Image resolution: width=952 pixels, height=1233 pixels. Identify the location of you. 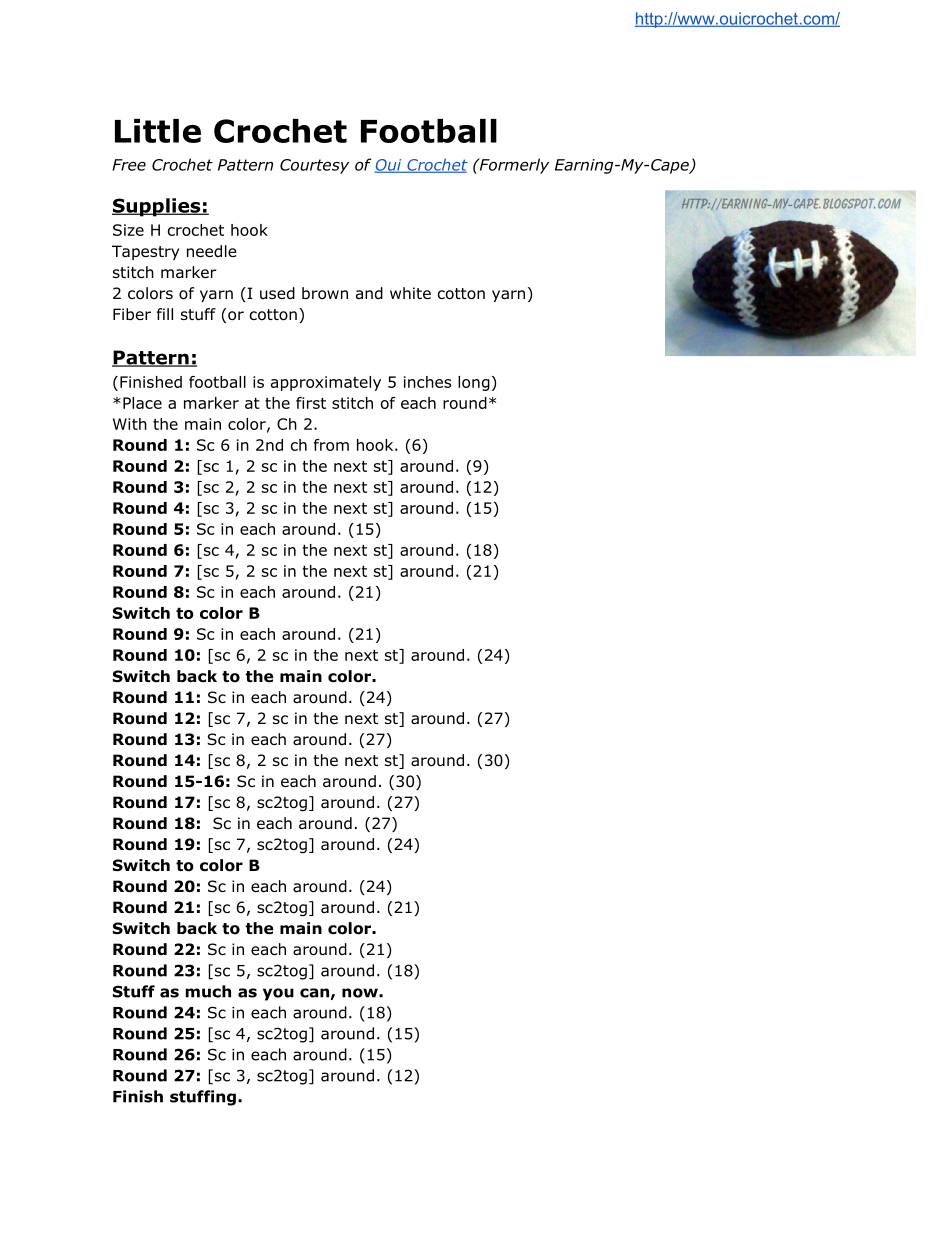
(278, 994).
